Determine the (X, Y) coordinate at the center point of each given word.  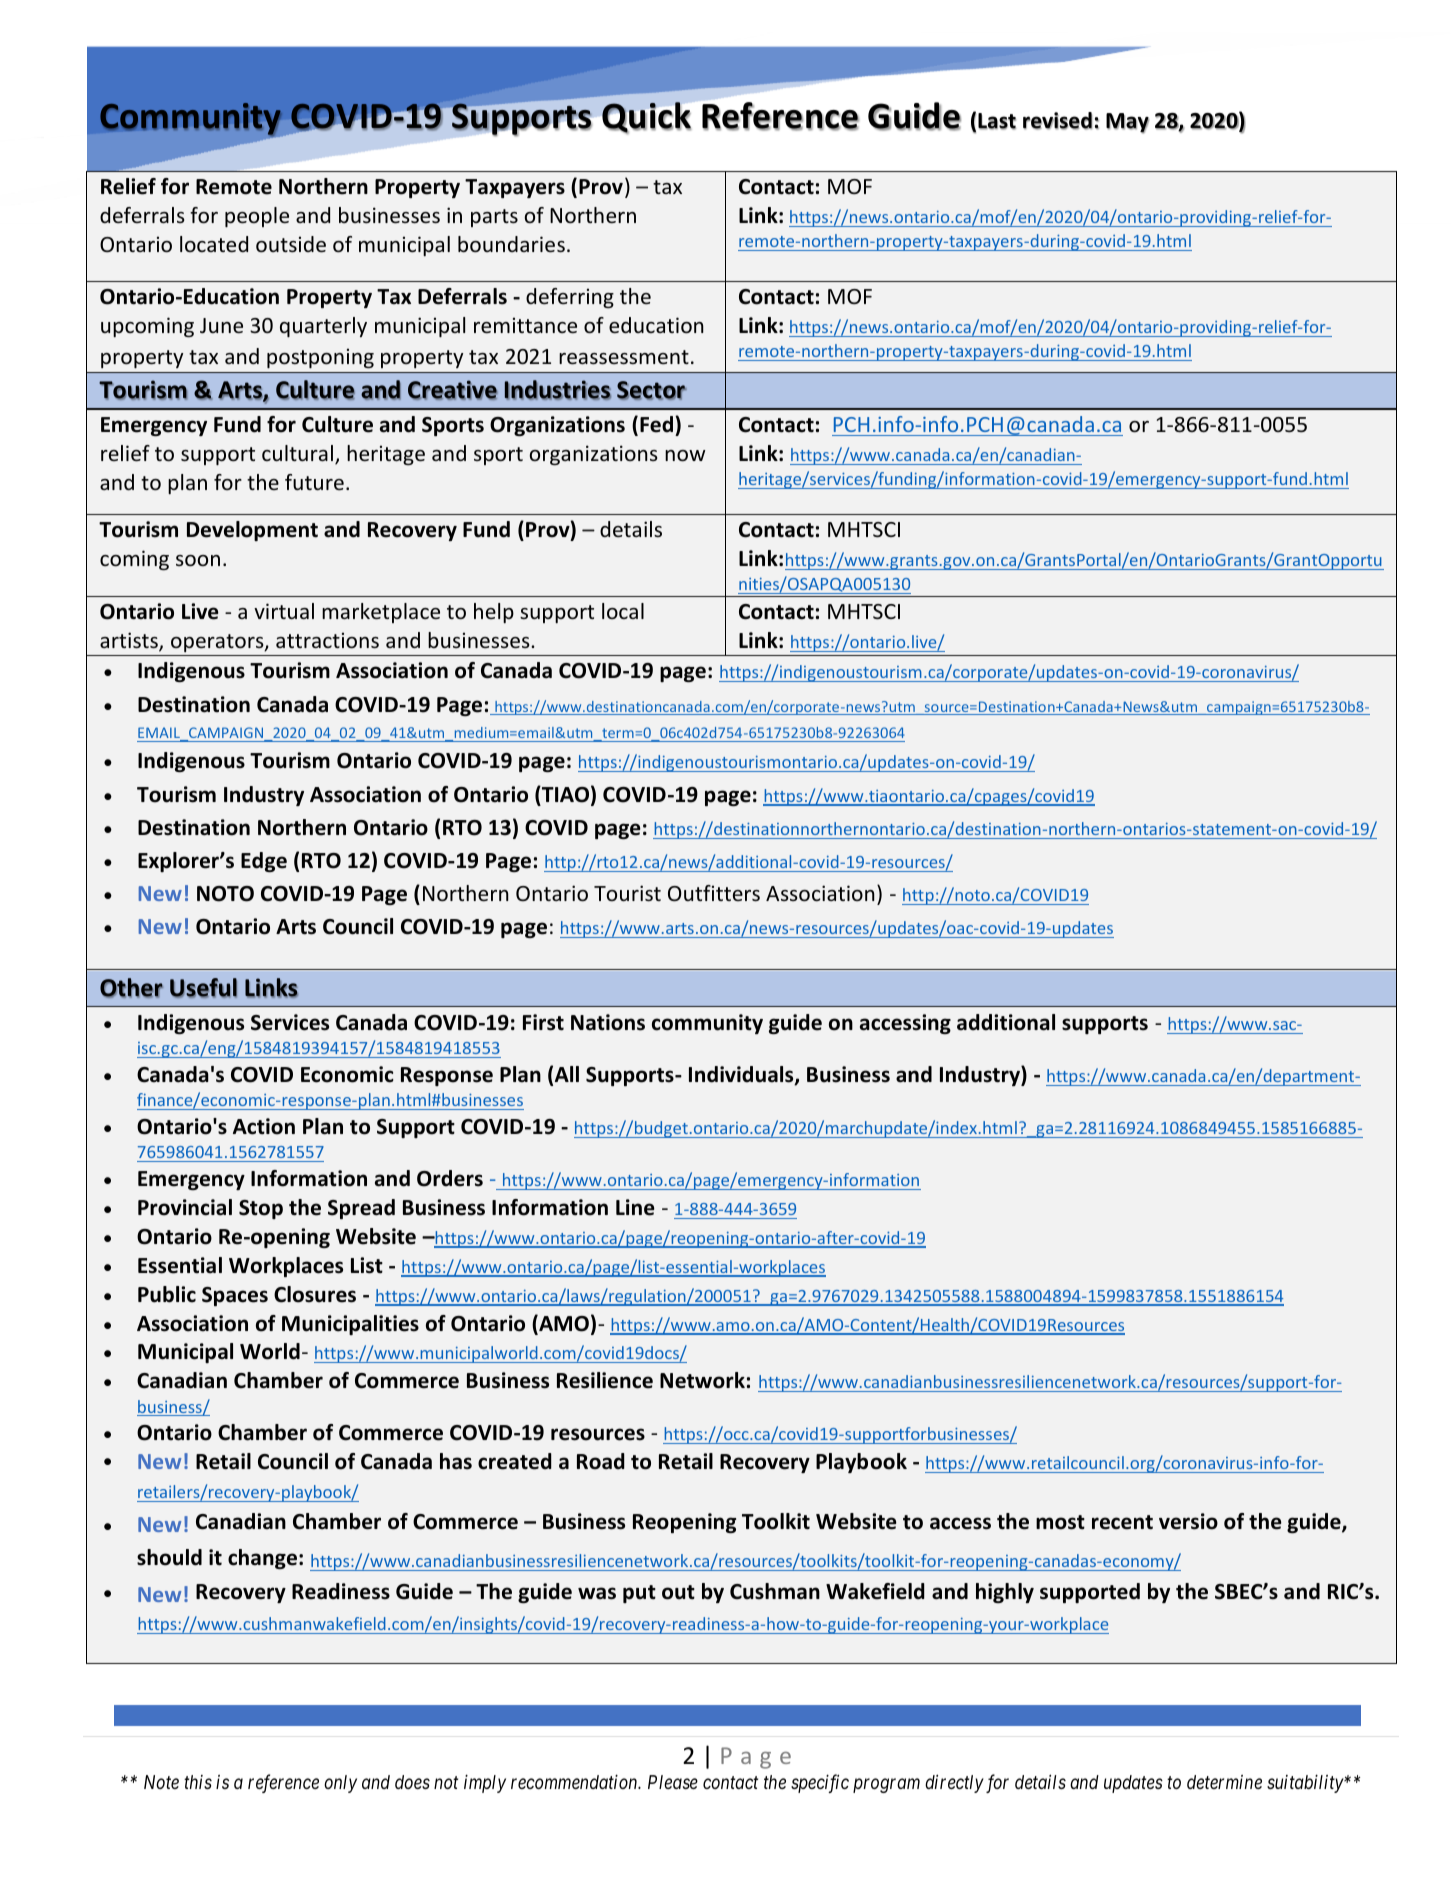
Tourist (627, 893)
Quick (646, 117)
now (685, 455)
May (1127, 123)
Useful (203, 988)
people (257, 217)
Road (601, 1461)
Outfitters (714, 893)
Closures (315, 1294)
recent (1122, 1522)
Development (252, 531)
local (623, 611)
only (340, 1784)
